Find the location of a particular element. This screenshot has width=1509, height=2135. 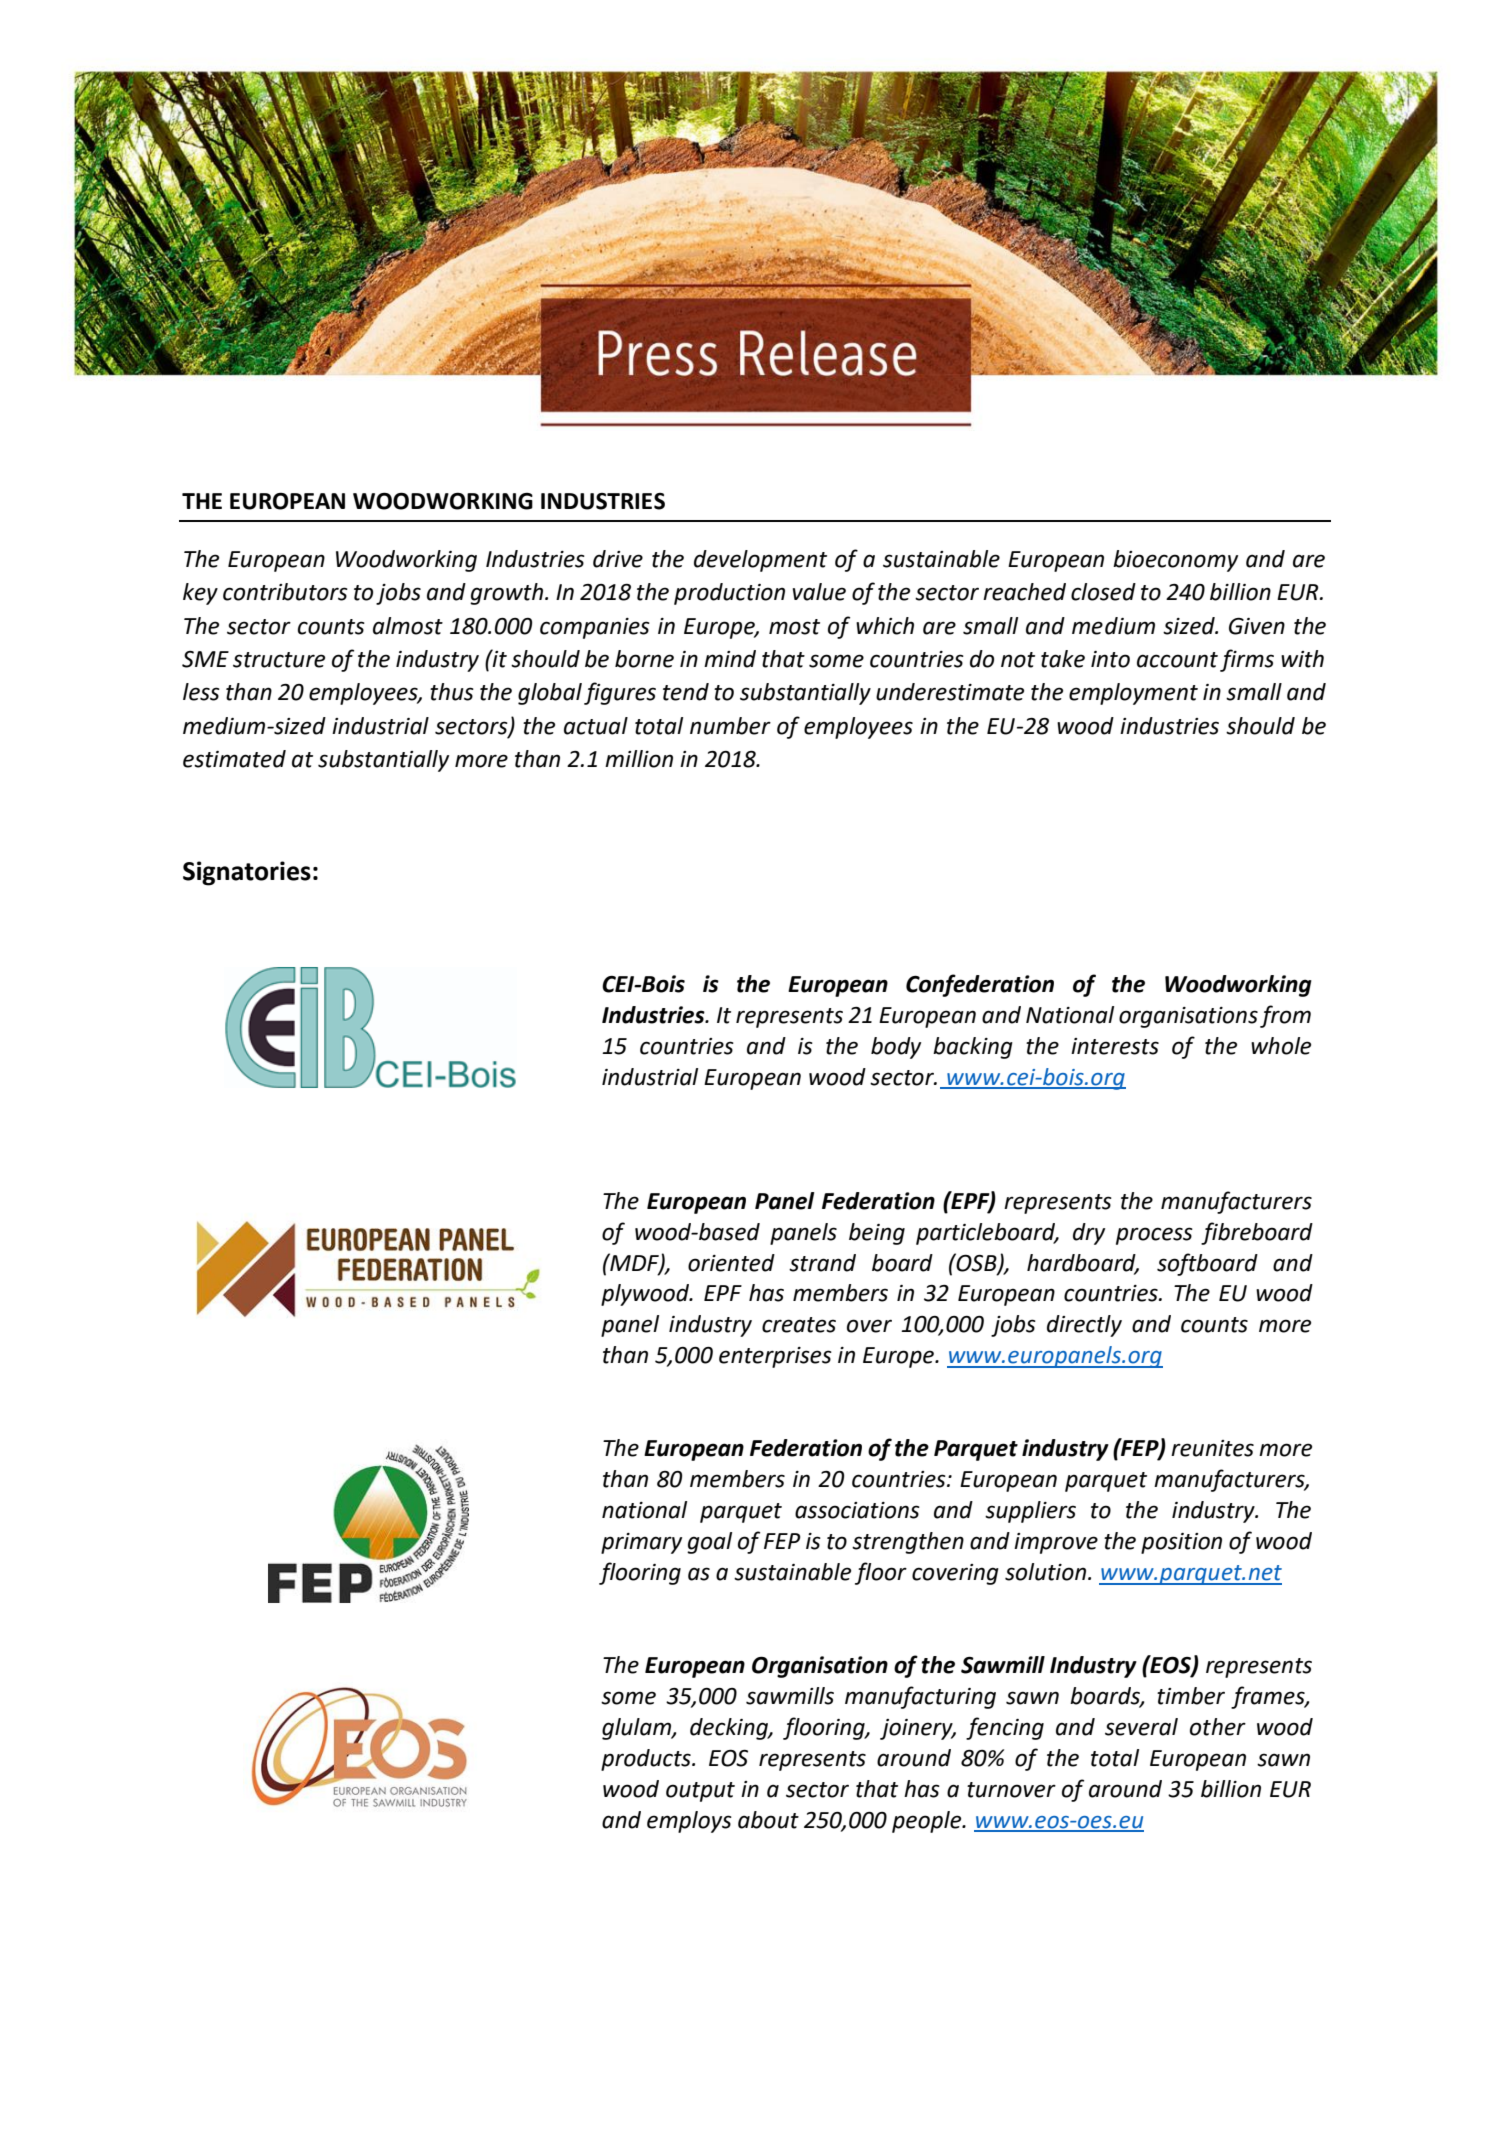

closed is located at coordinates (1103, 592).
